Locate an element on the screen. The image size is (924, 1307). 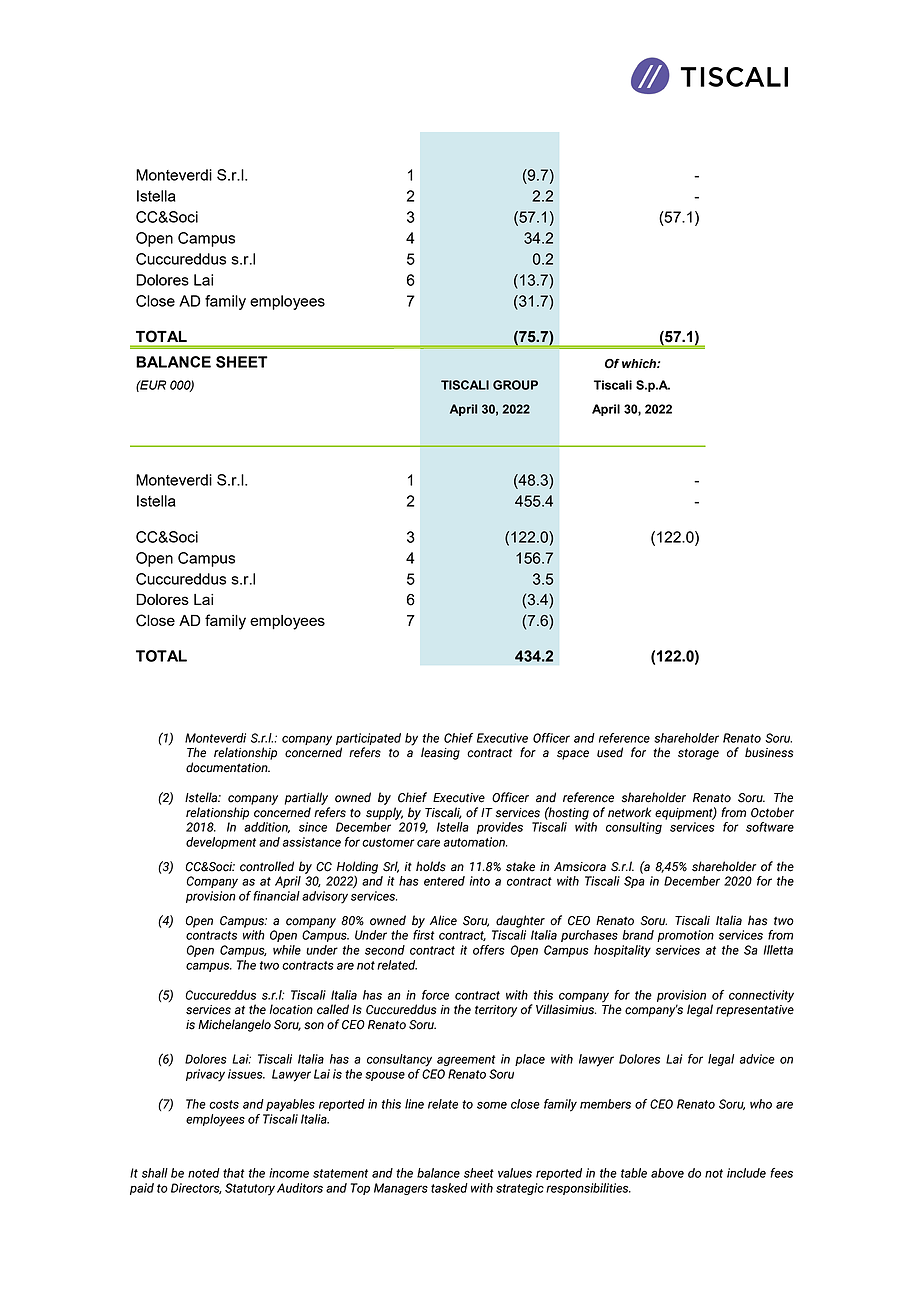
software is located at coordinates (770, 827).
